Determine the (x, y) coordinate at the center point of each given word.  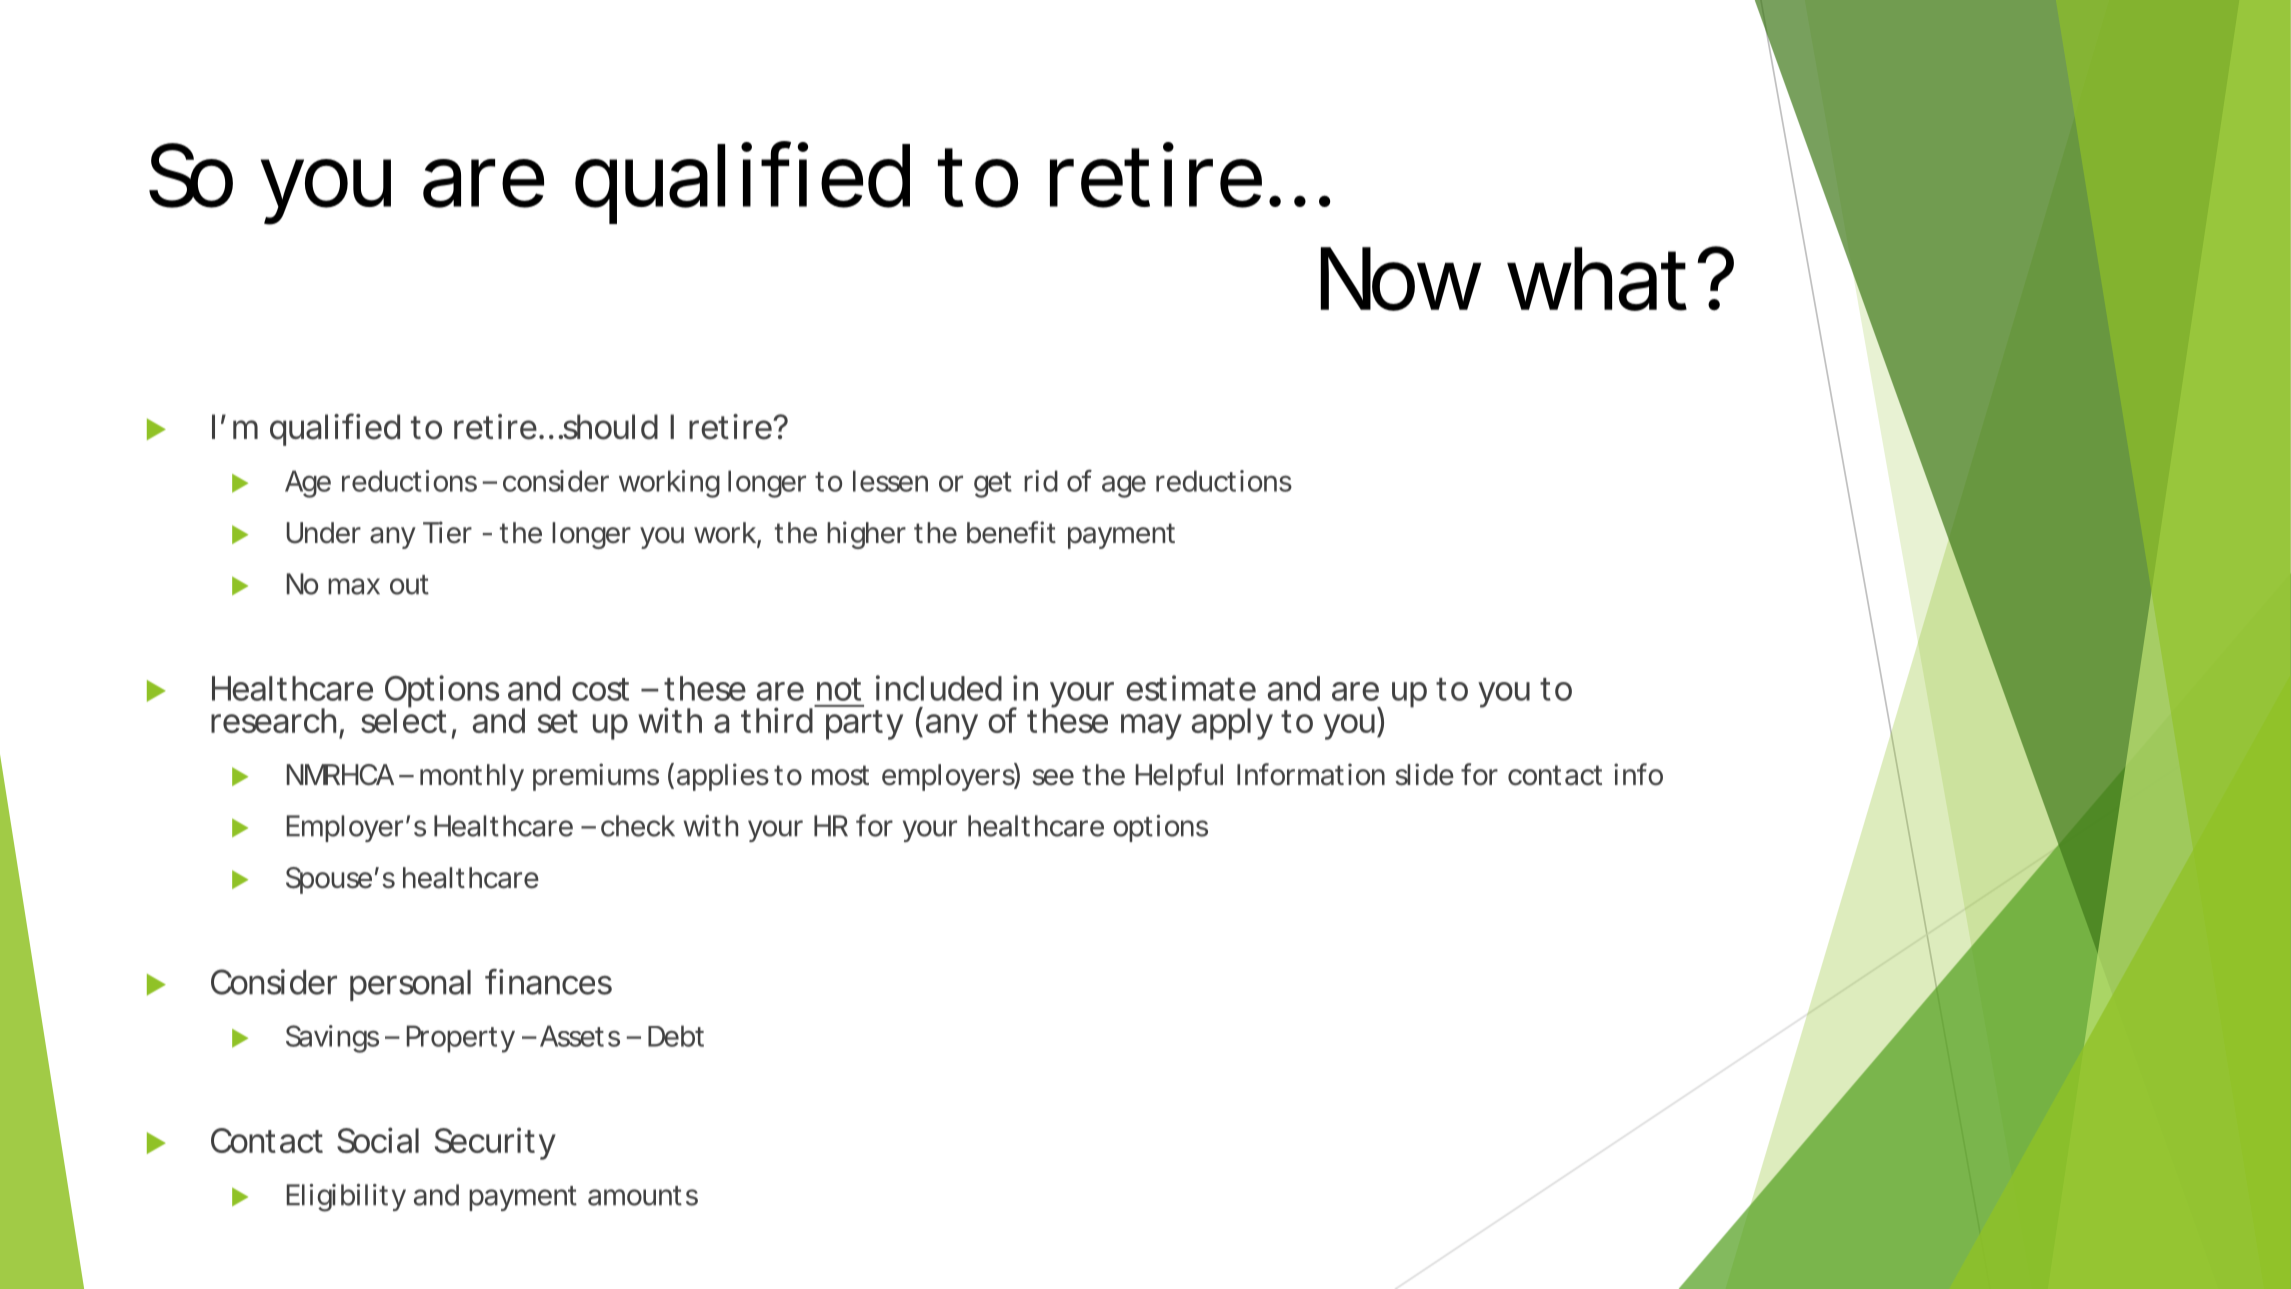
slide (1424, 774)
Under (324, 533)
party (864, 725)
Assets (580, 1036)
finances (548, 982)
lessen (890, 481)
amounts (643, 1196)
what (1604, 279)
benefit (1011, 532)
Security (495, 1143)
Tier (447, 532)
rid (1041, 481)
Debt (676, 1036)
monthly (472, 777)
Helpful (1179, 777)
